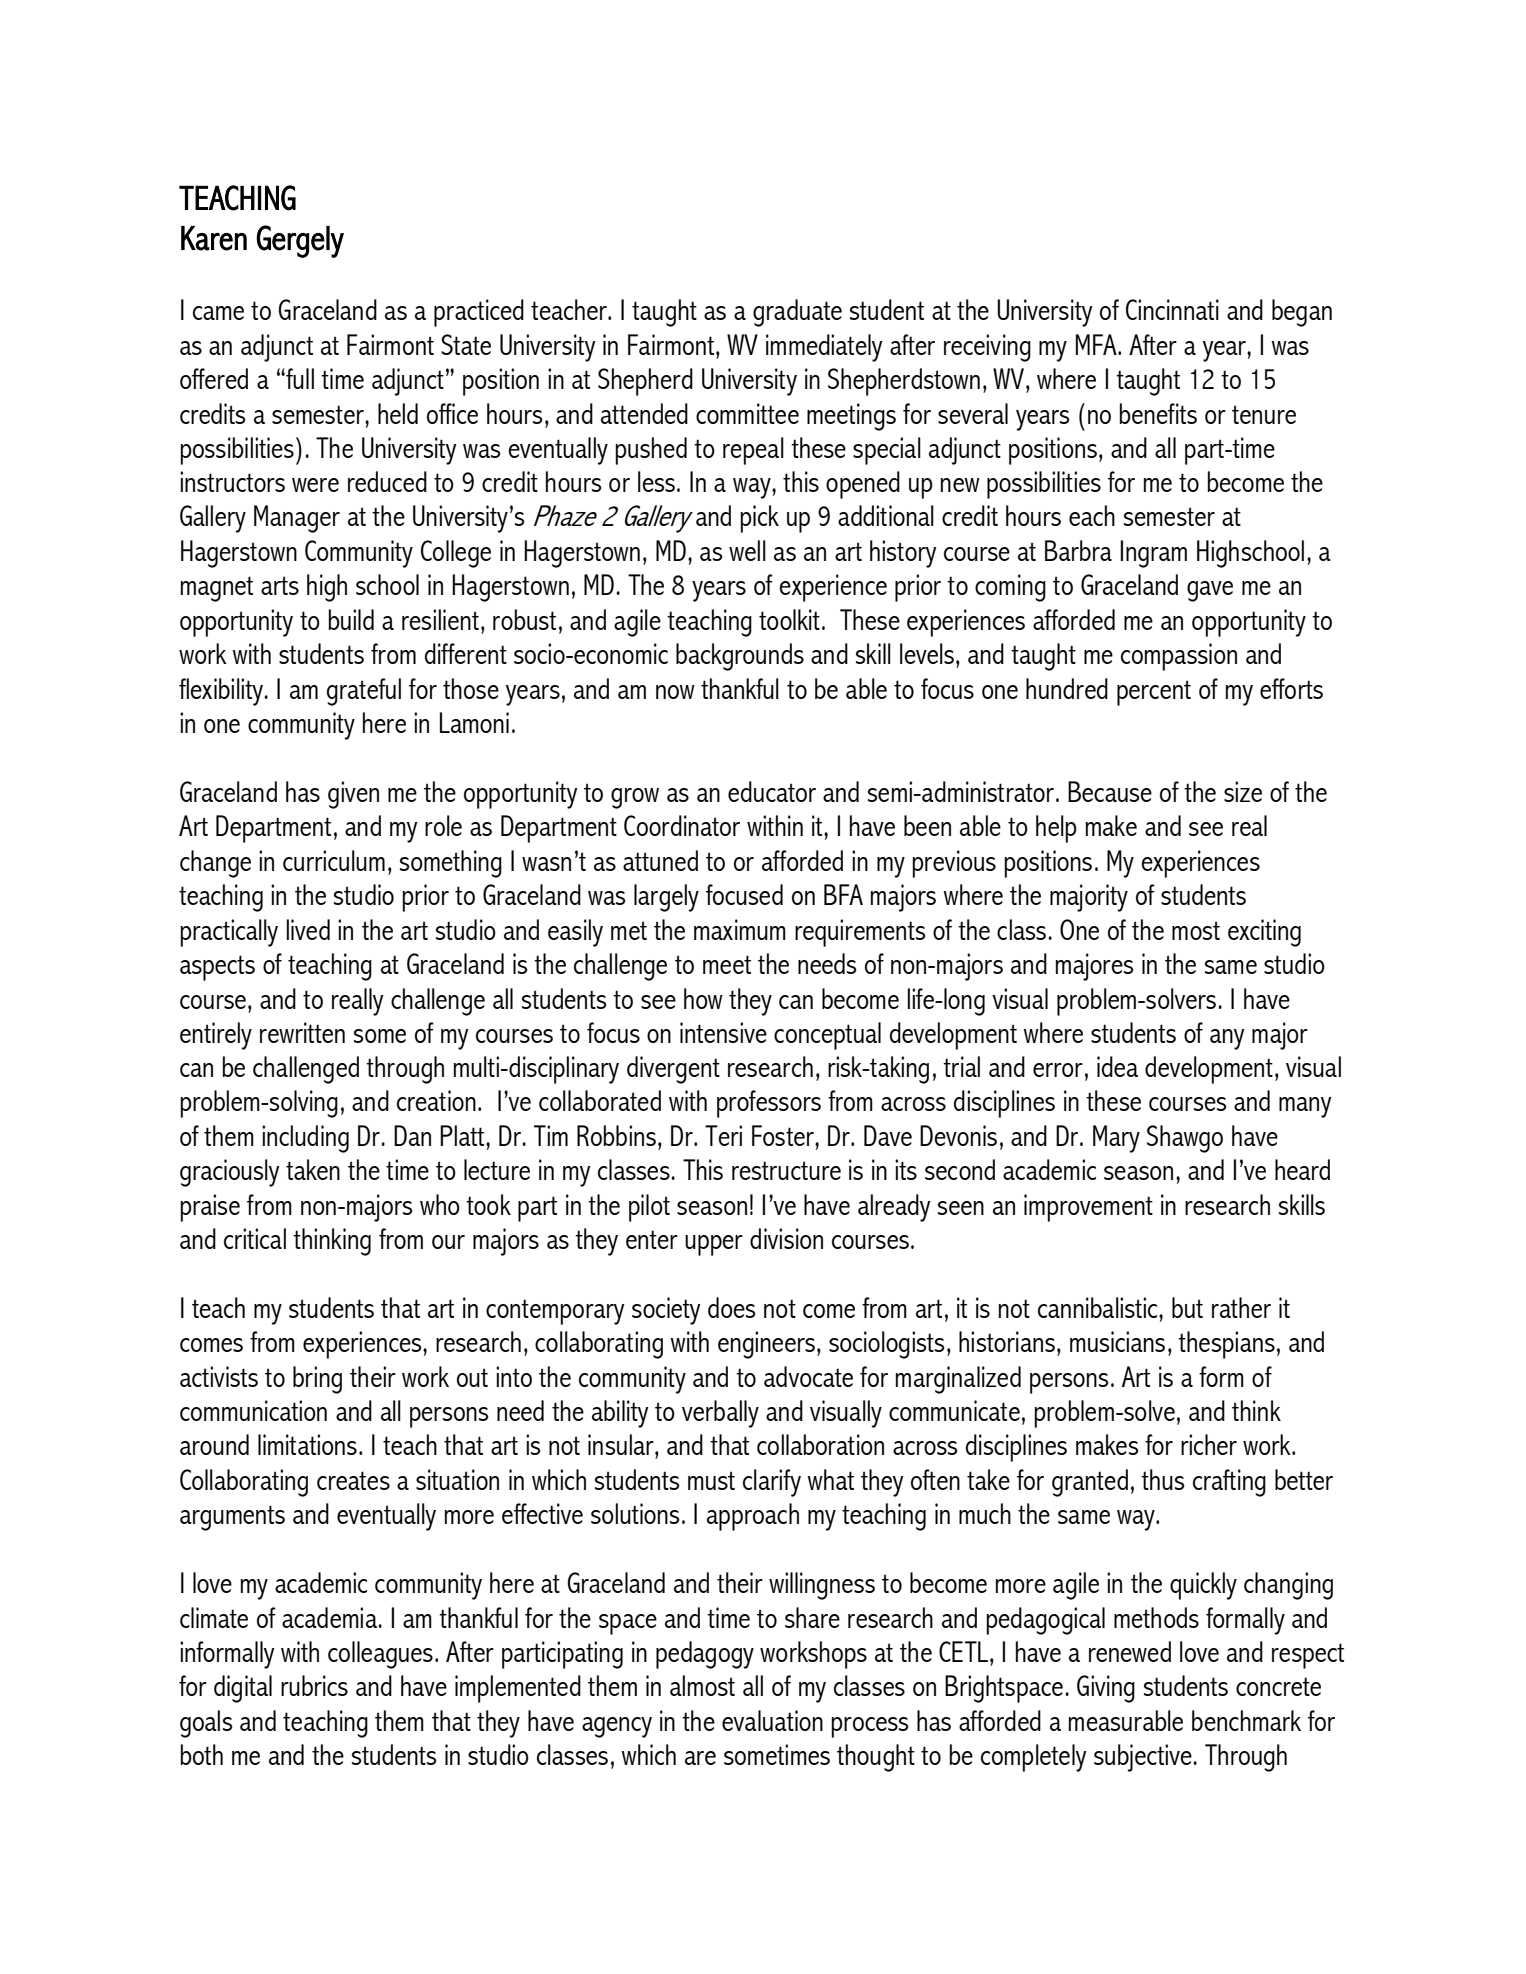 Image resolution: width=1526 pixels, height=1974 pixels. I want to click on educator, so click(772, 791).
